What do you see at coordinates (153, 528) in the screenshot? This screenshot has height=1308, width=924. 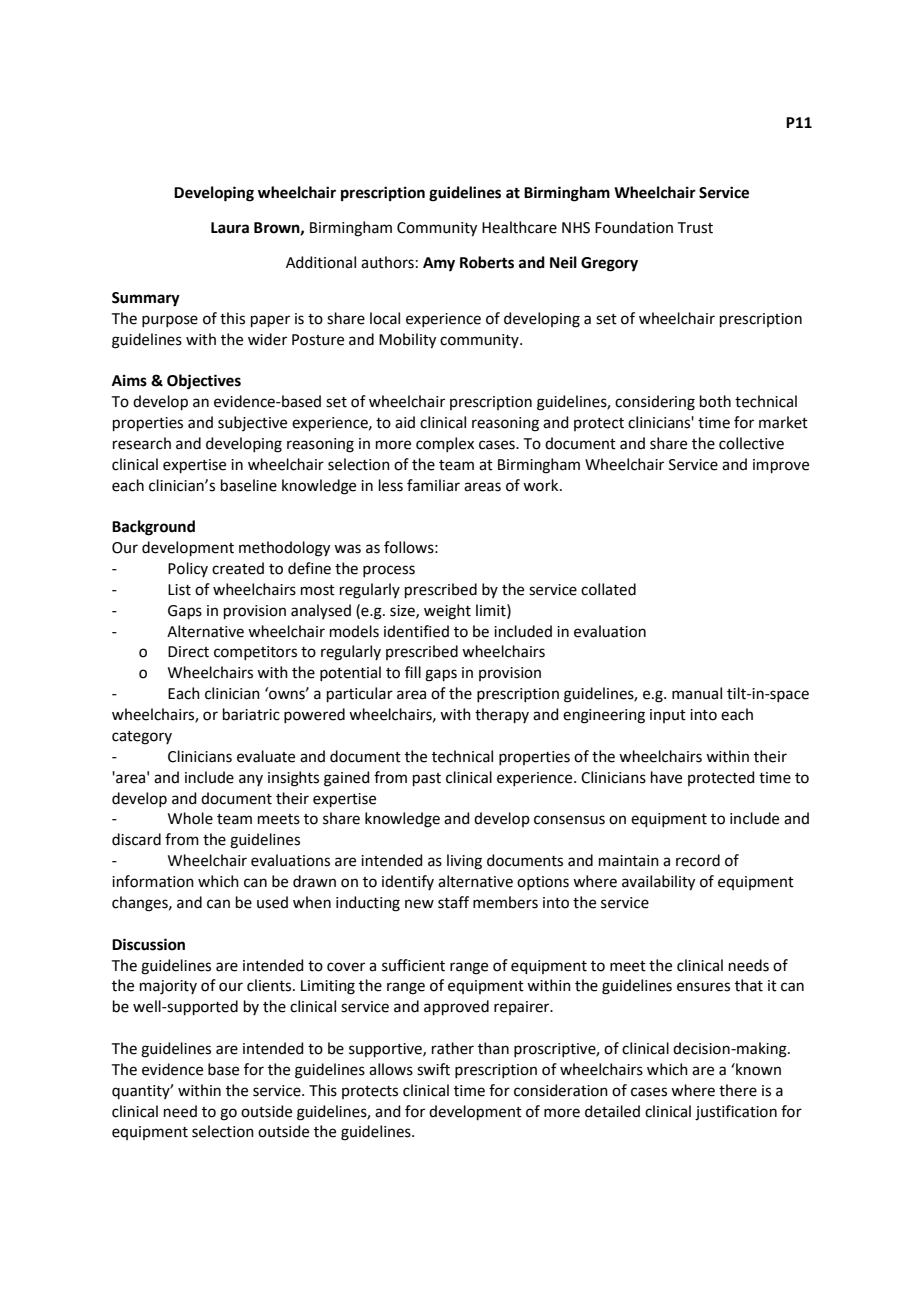 I see `Background` at bounding box center [153, 528].
